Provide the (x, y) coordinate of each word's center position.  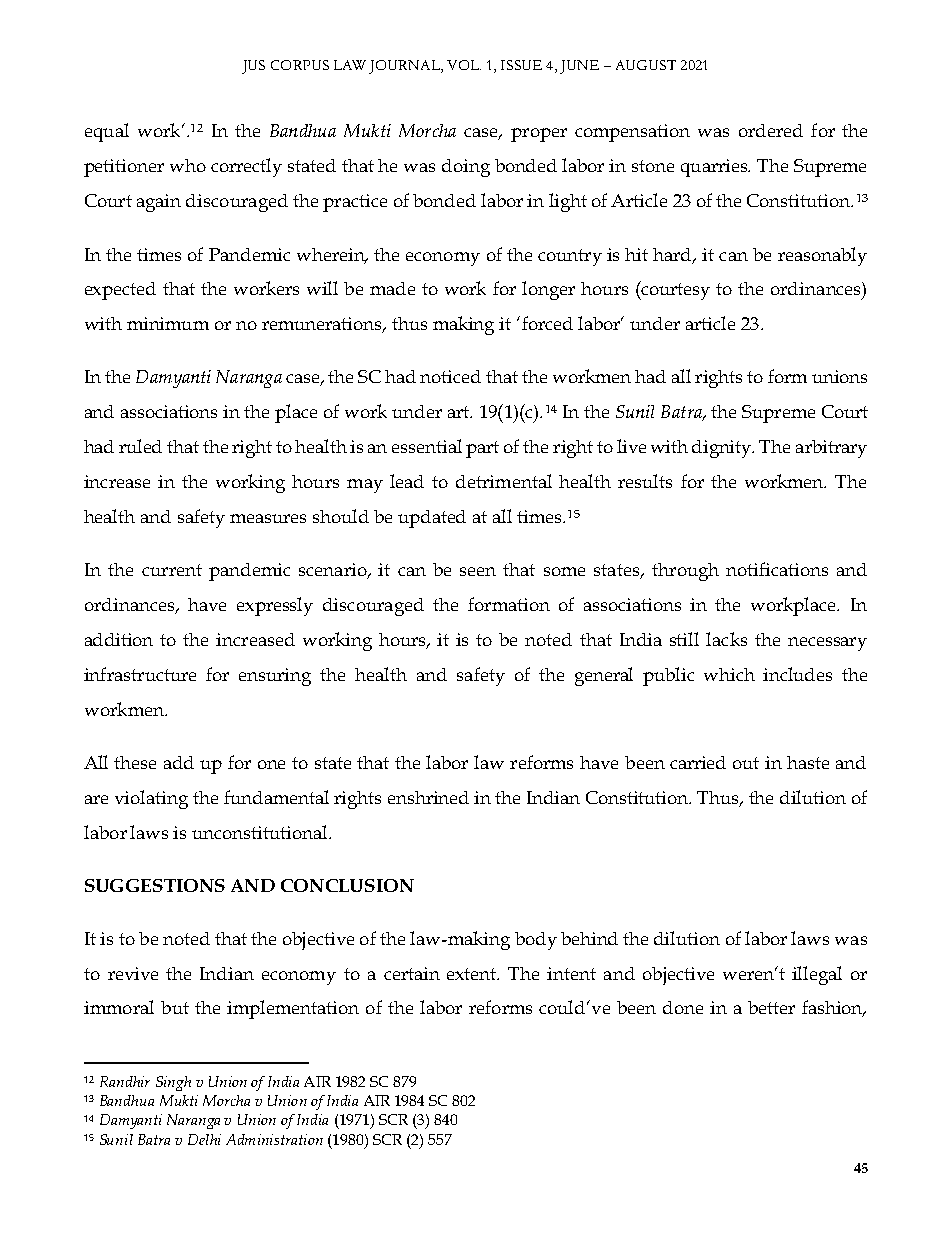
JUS (253, 67)
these (135, 762)
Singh (173, 1083)
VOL (464, 65)
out (746, 763)
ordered (771, 130)
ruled (140, 446)
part (482, 449)
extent (473, 974)
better (771, 1007)
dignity (723, 449)
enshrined (428, 797)
